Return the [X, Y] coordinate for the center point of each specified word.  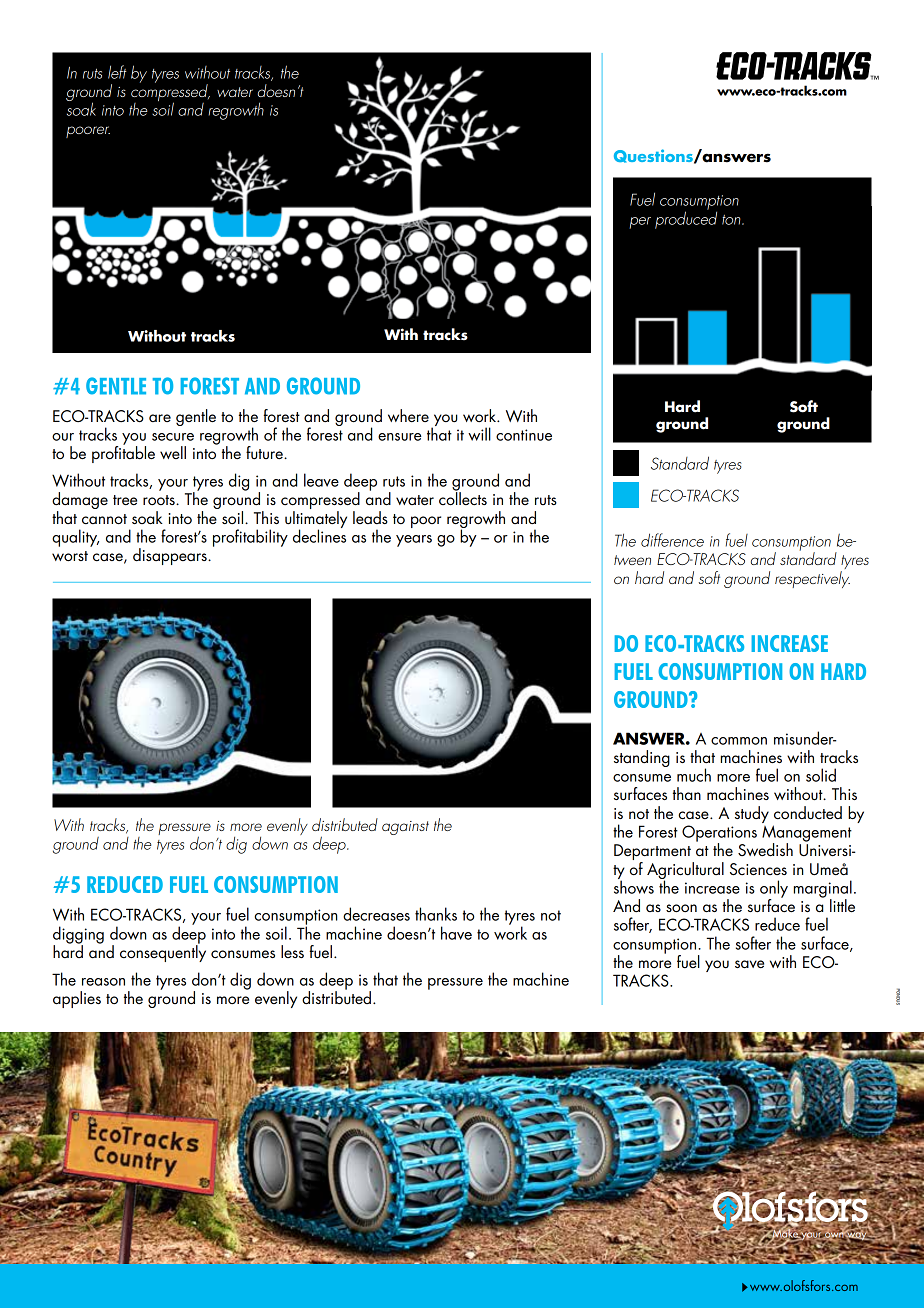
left [117, 72]
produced [686, 219]
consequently [163, 952]
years [414, 541]
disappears [171, 556]
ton [732, 220]
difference [672, 540]
